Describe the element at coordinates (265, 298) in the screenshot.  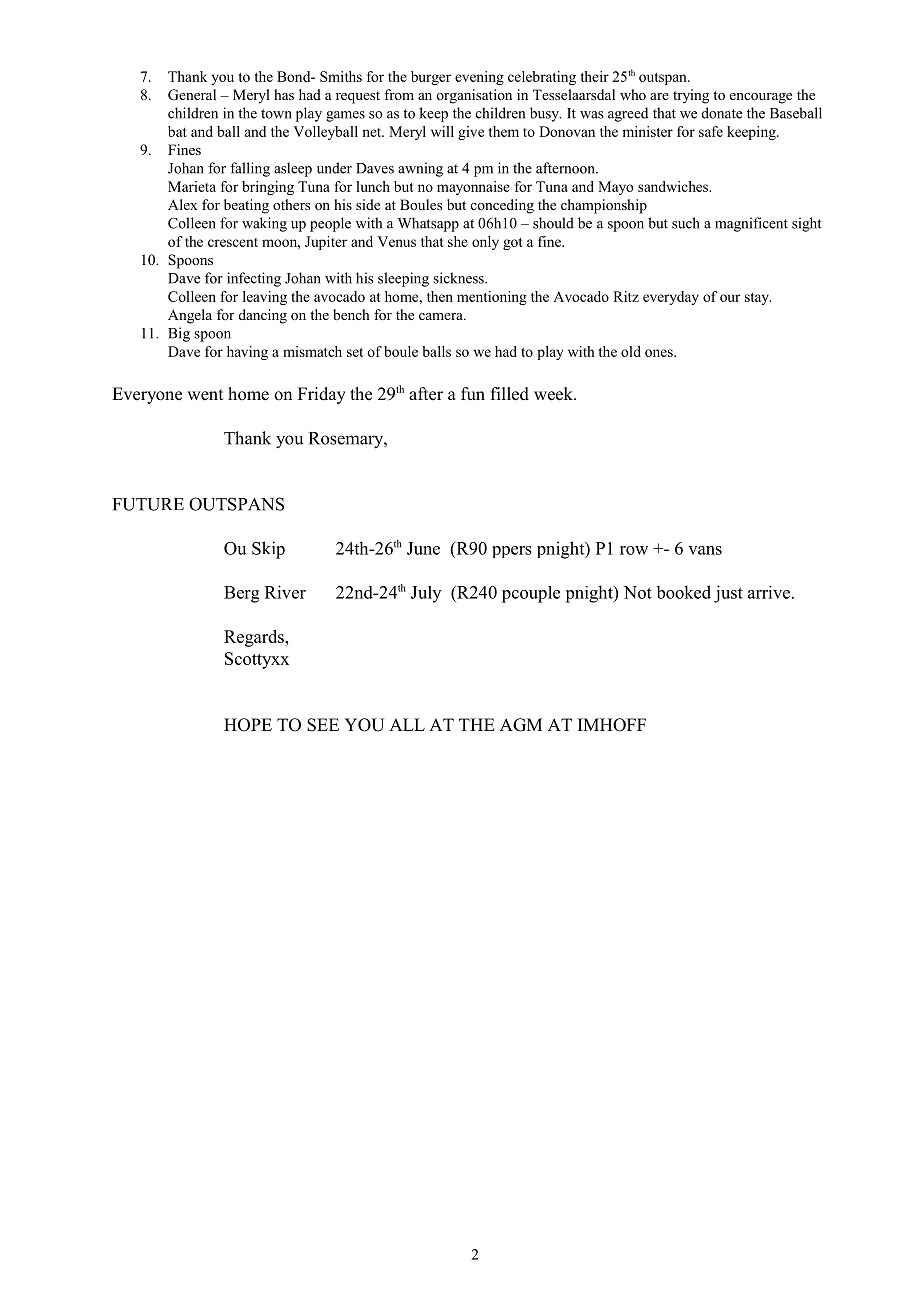
I see `leaving` at that location.
